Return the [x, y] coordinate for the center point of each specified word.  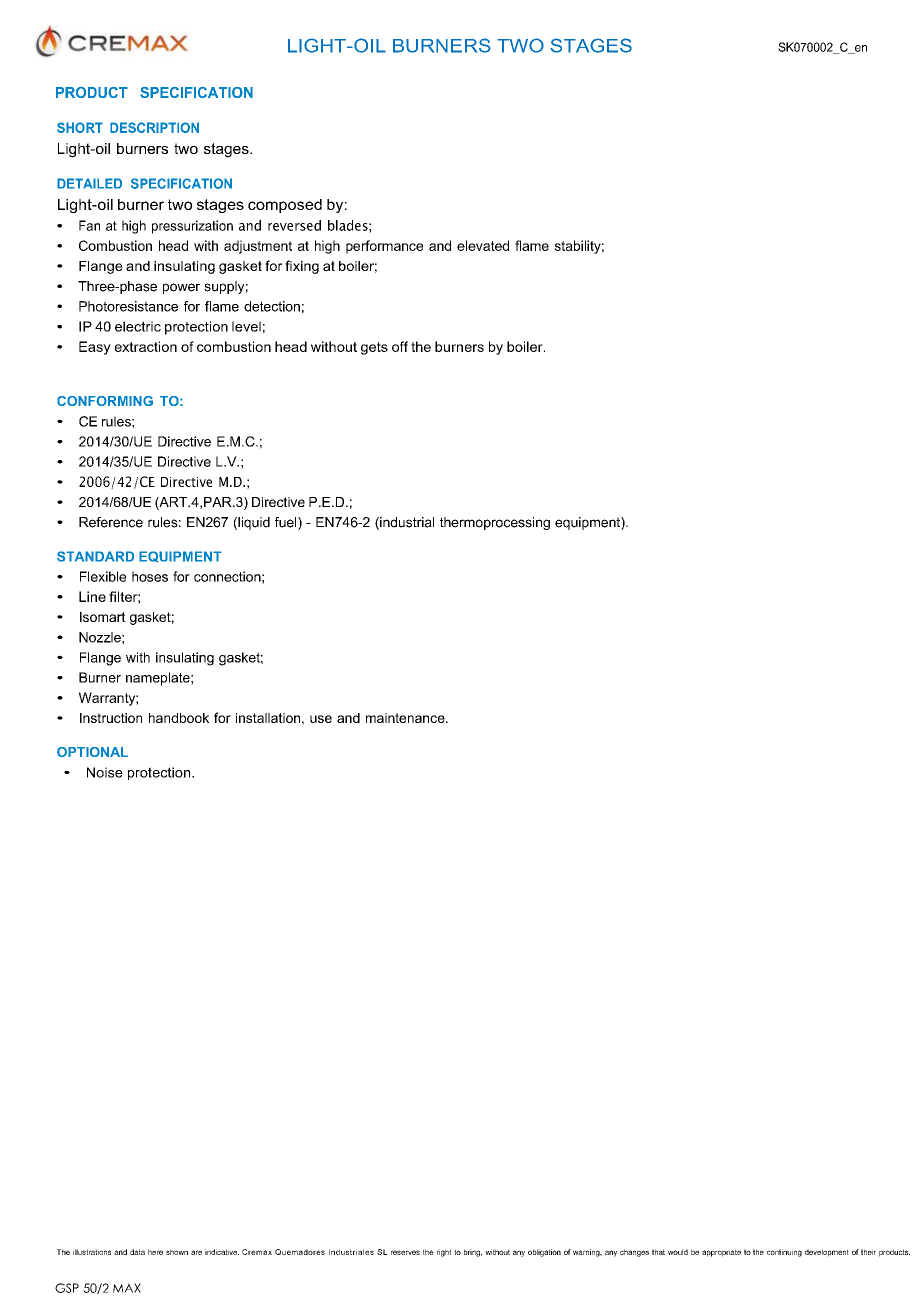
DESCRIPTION [154, 127]
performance [384, 247]
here [155, 1252]
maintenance [406, 718]
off [400, 346]
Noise [105, 772]
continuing [784, 1253]
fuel [287, 523]
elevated [483, 245]
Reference [111, 522]
